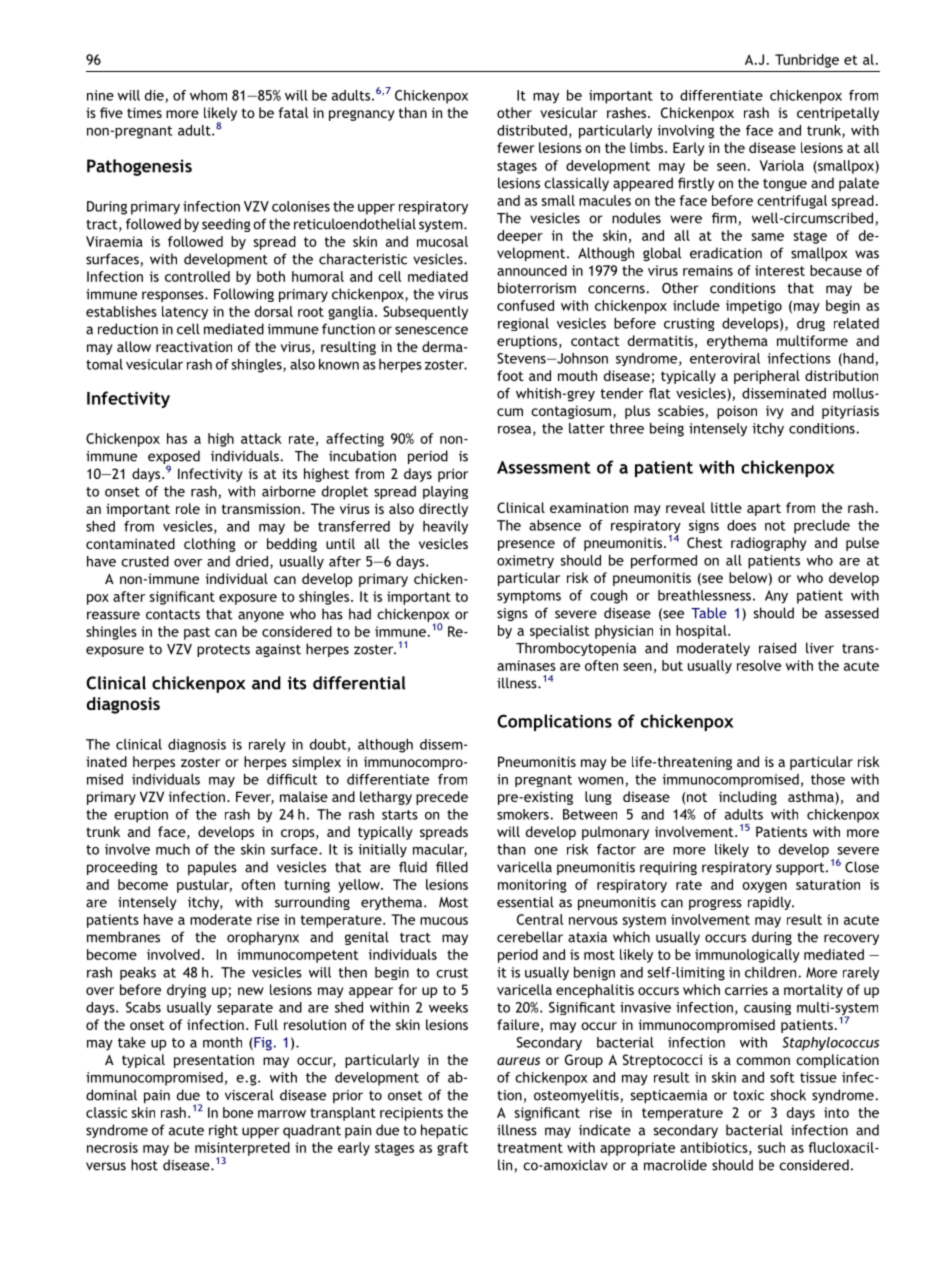 Image resolution: width=952 pixels, height=1270 pixels. I want to click on distributed, so click(532, 130).
